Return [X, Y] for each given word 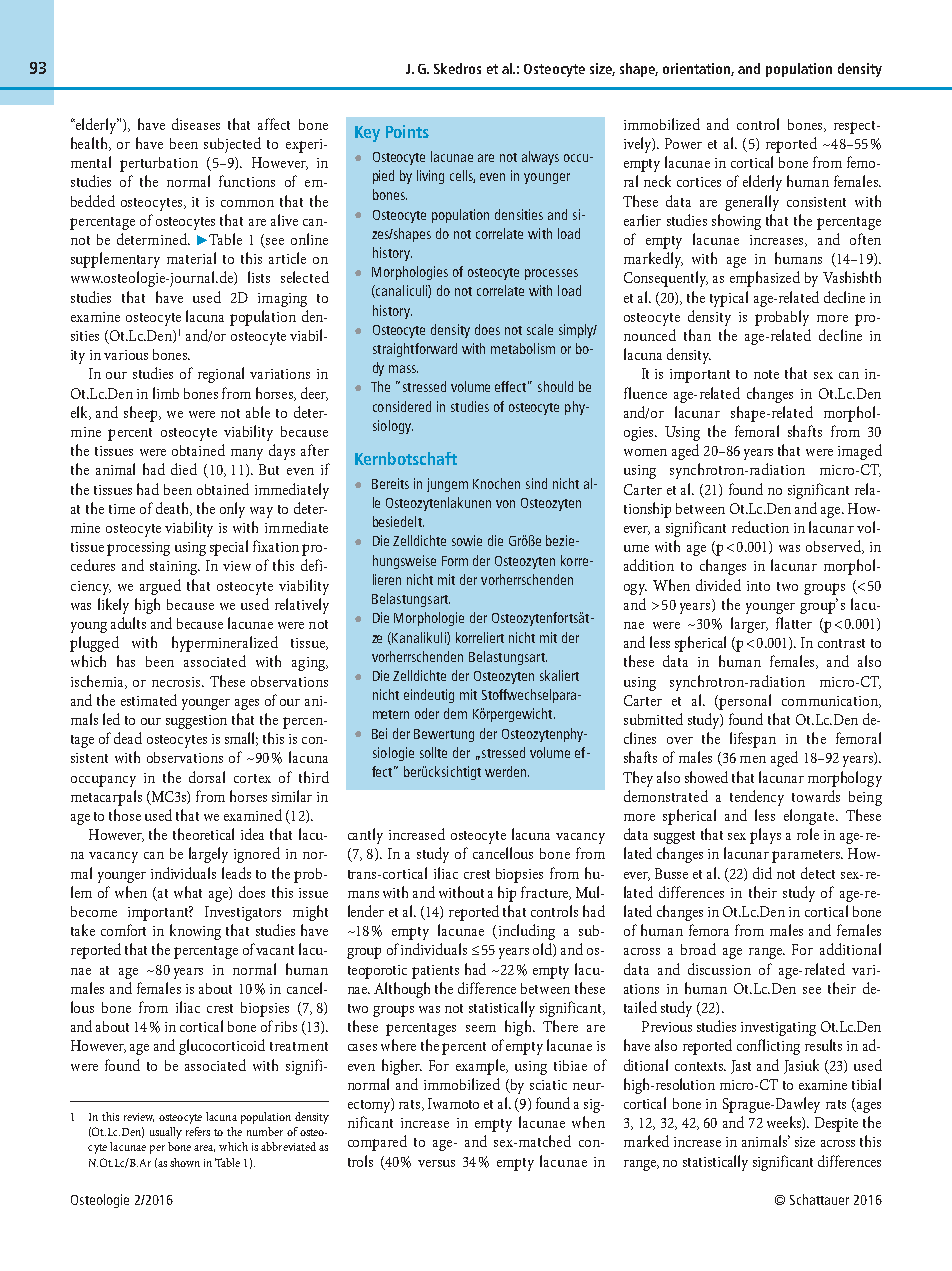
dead [128, 738]
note [766, 374]
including [525, 932]
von [505, 504]
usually [166, 1133]
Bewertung [444, 735]
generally [752, 203]
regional [221, 375]
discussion [719, 969]
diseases [196, 124]
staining [175, 568]
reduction [760, 527]
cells [462, 176]
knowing [195, 932]
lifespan [753, 740]
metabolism [523, 348]
